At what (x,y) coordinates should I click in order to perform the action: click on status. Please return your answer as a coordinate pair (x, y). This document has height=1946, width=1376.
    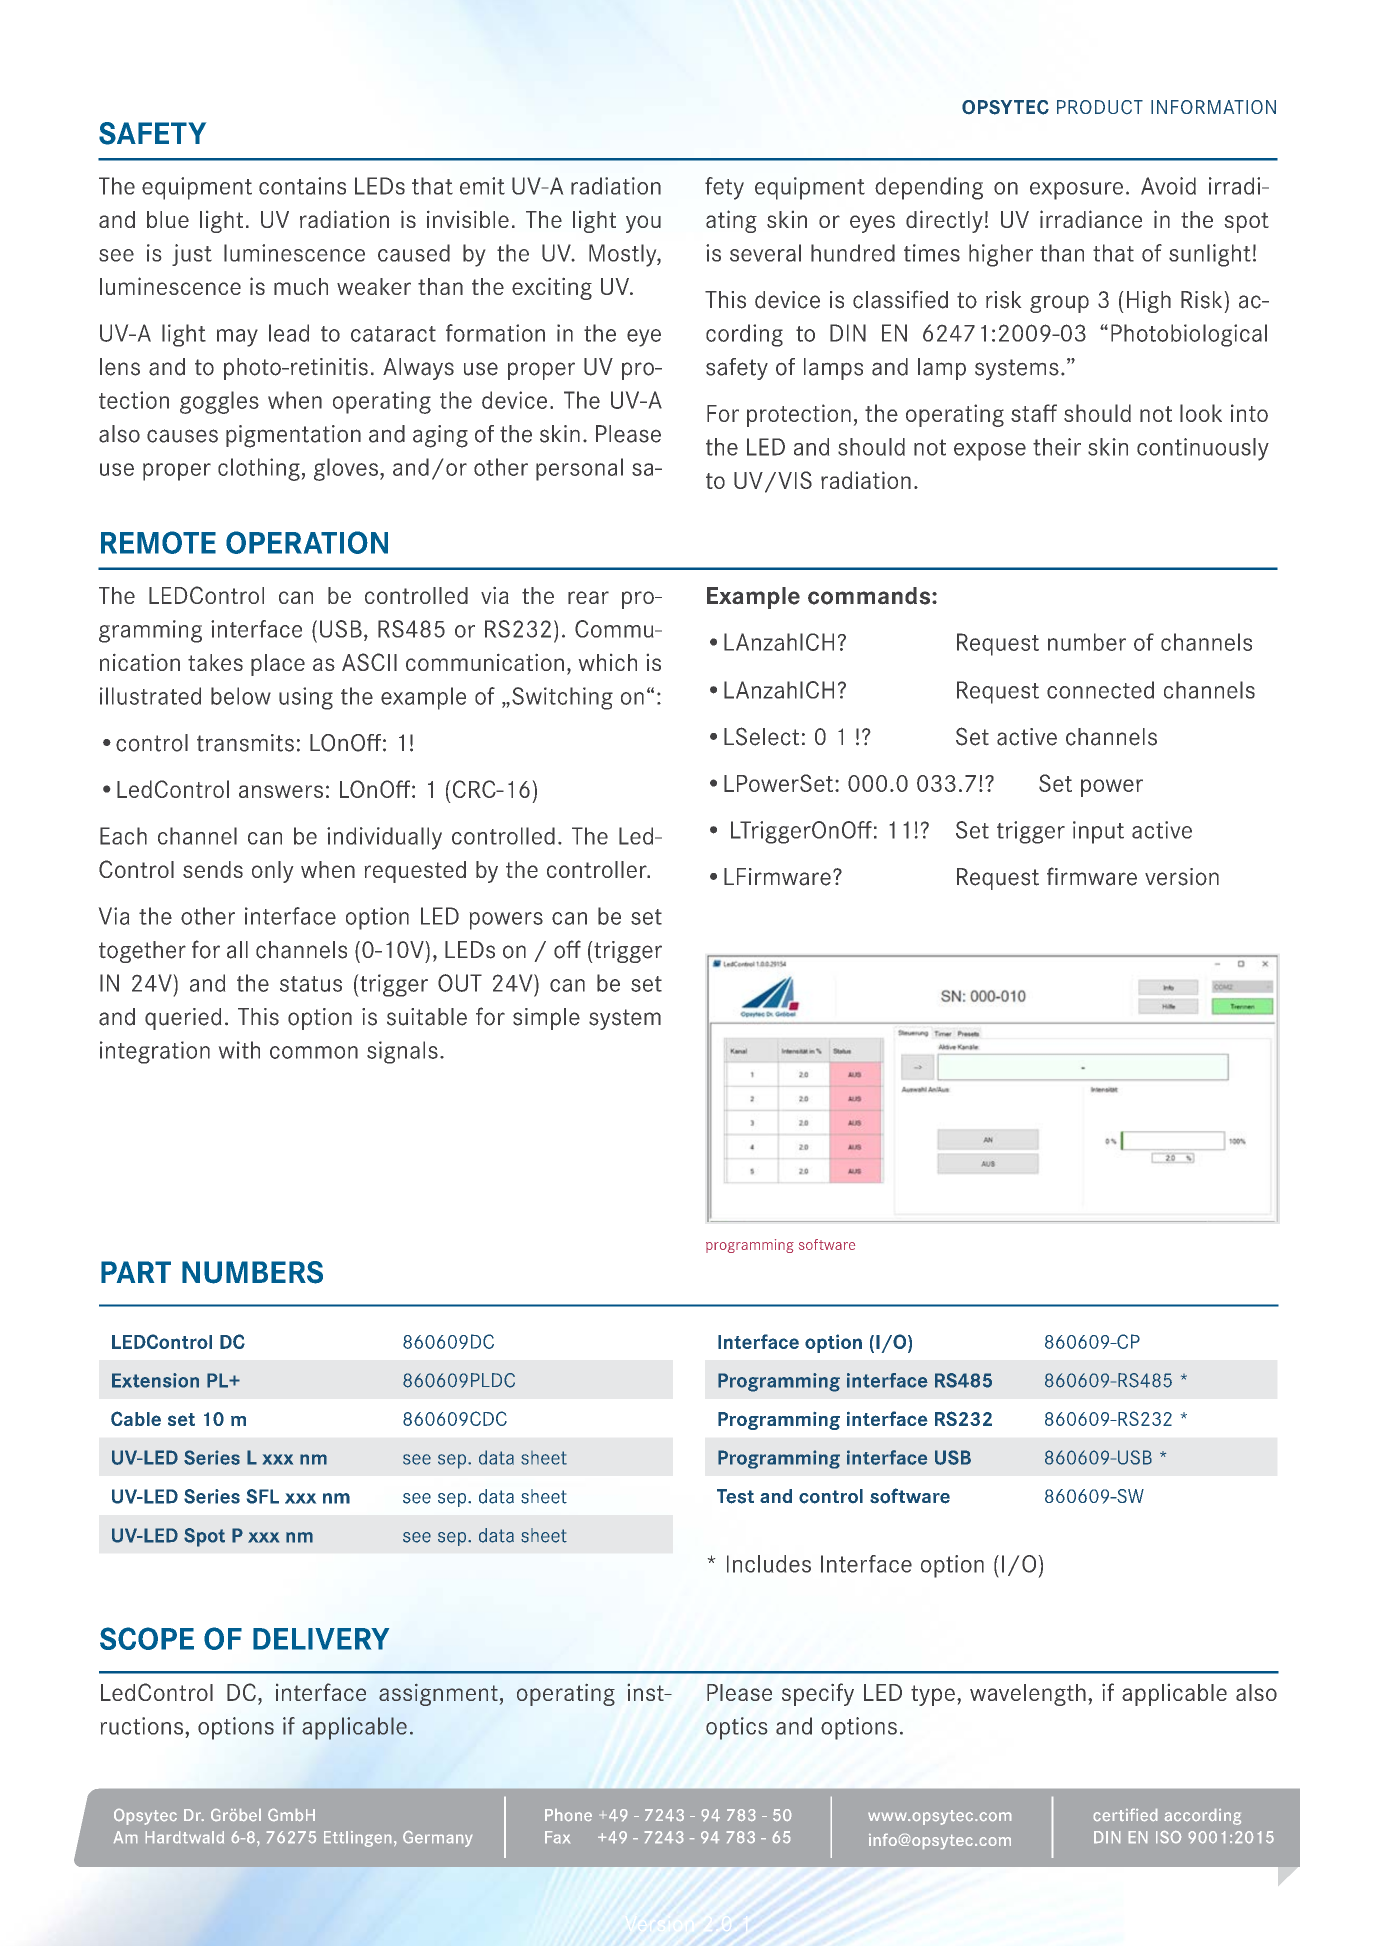
    Looking at the image, I should click on (311, 984).
